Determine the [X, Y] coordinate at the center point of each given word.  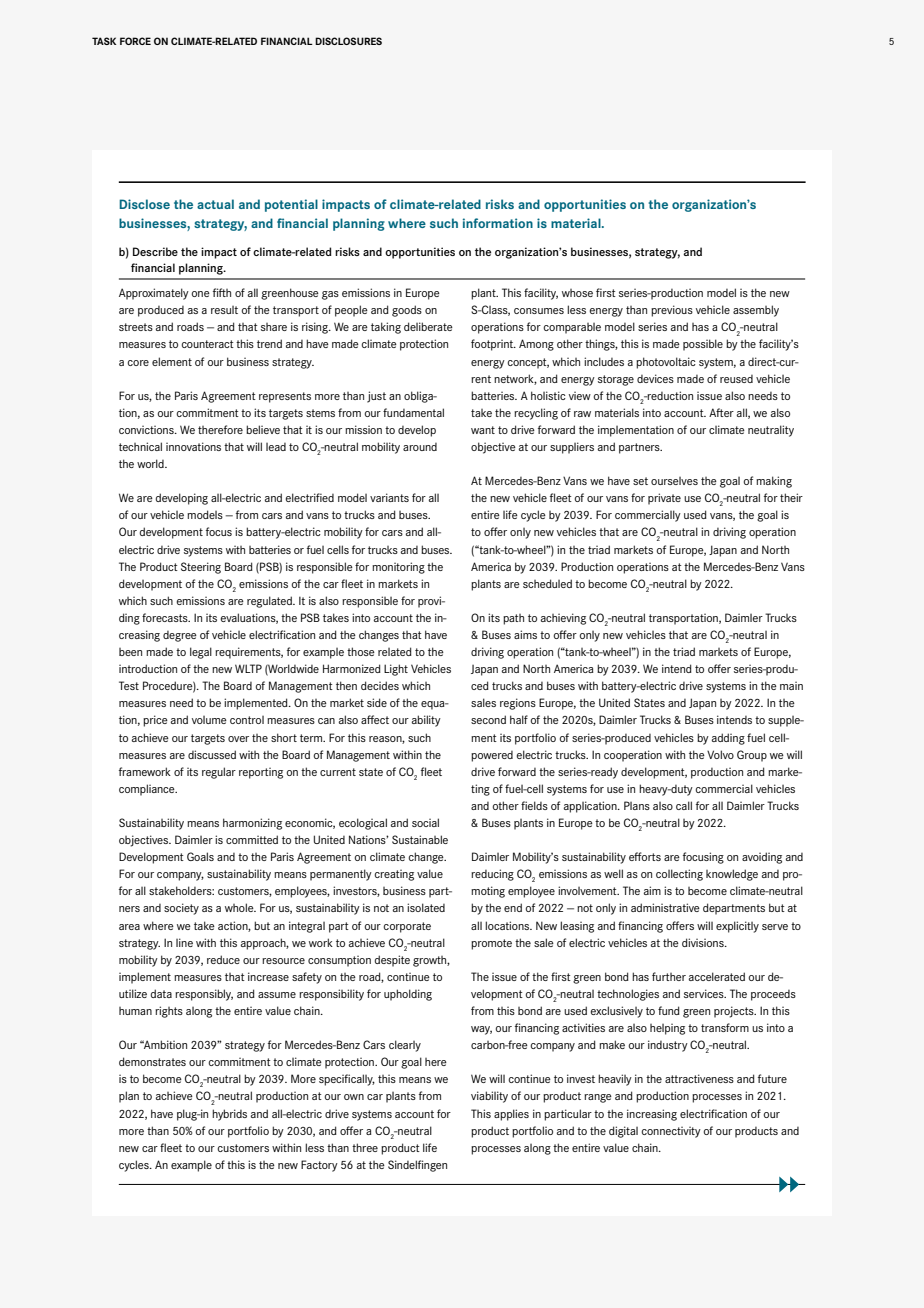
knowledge [732, 875]
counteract [207, 344]
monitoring [398, 568]
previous [672, 311]
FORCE [135, 41]
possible [703, 345]
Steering [201, 568]
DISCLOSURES [348, 41]
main [791, 686]
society [181, 909]
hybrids [229, 1115]
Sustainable [420, 839]
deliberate [428, 326]
